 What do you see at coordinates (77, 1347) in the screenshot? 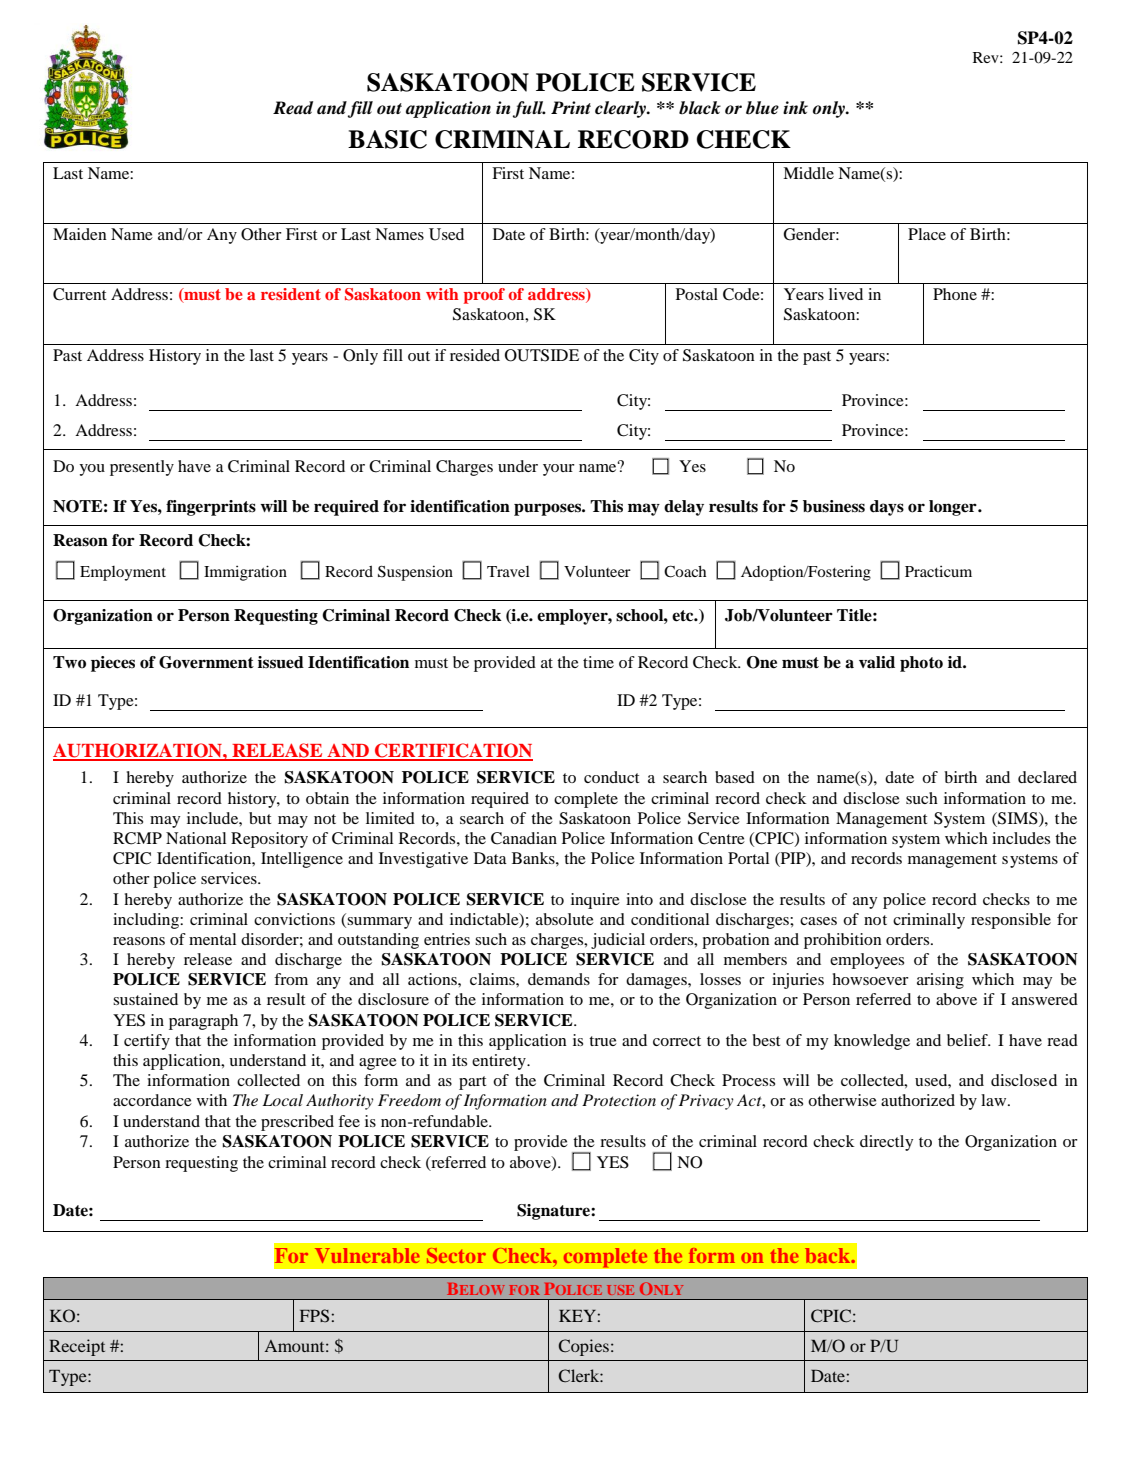
I see `Receipt` at bounding box center [77, 1347].
